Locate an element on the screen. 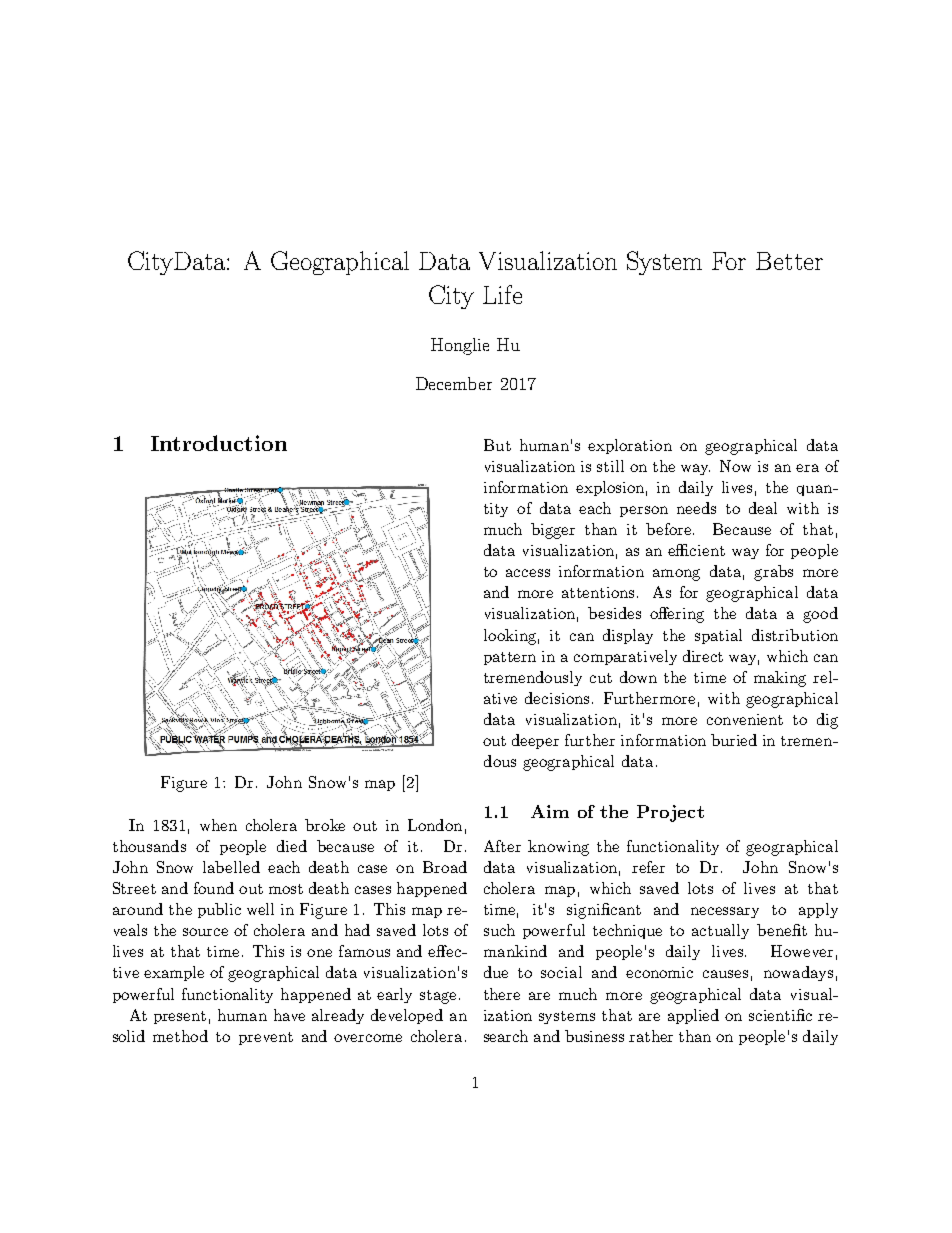 The image size is (952, 1233). Better is located at coordinates (789, 261).
